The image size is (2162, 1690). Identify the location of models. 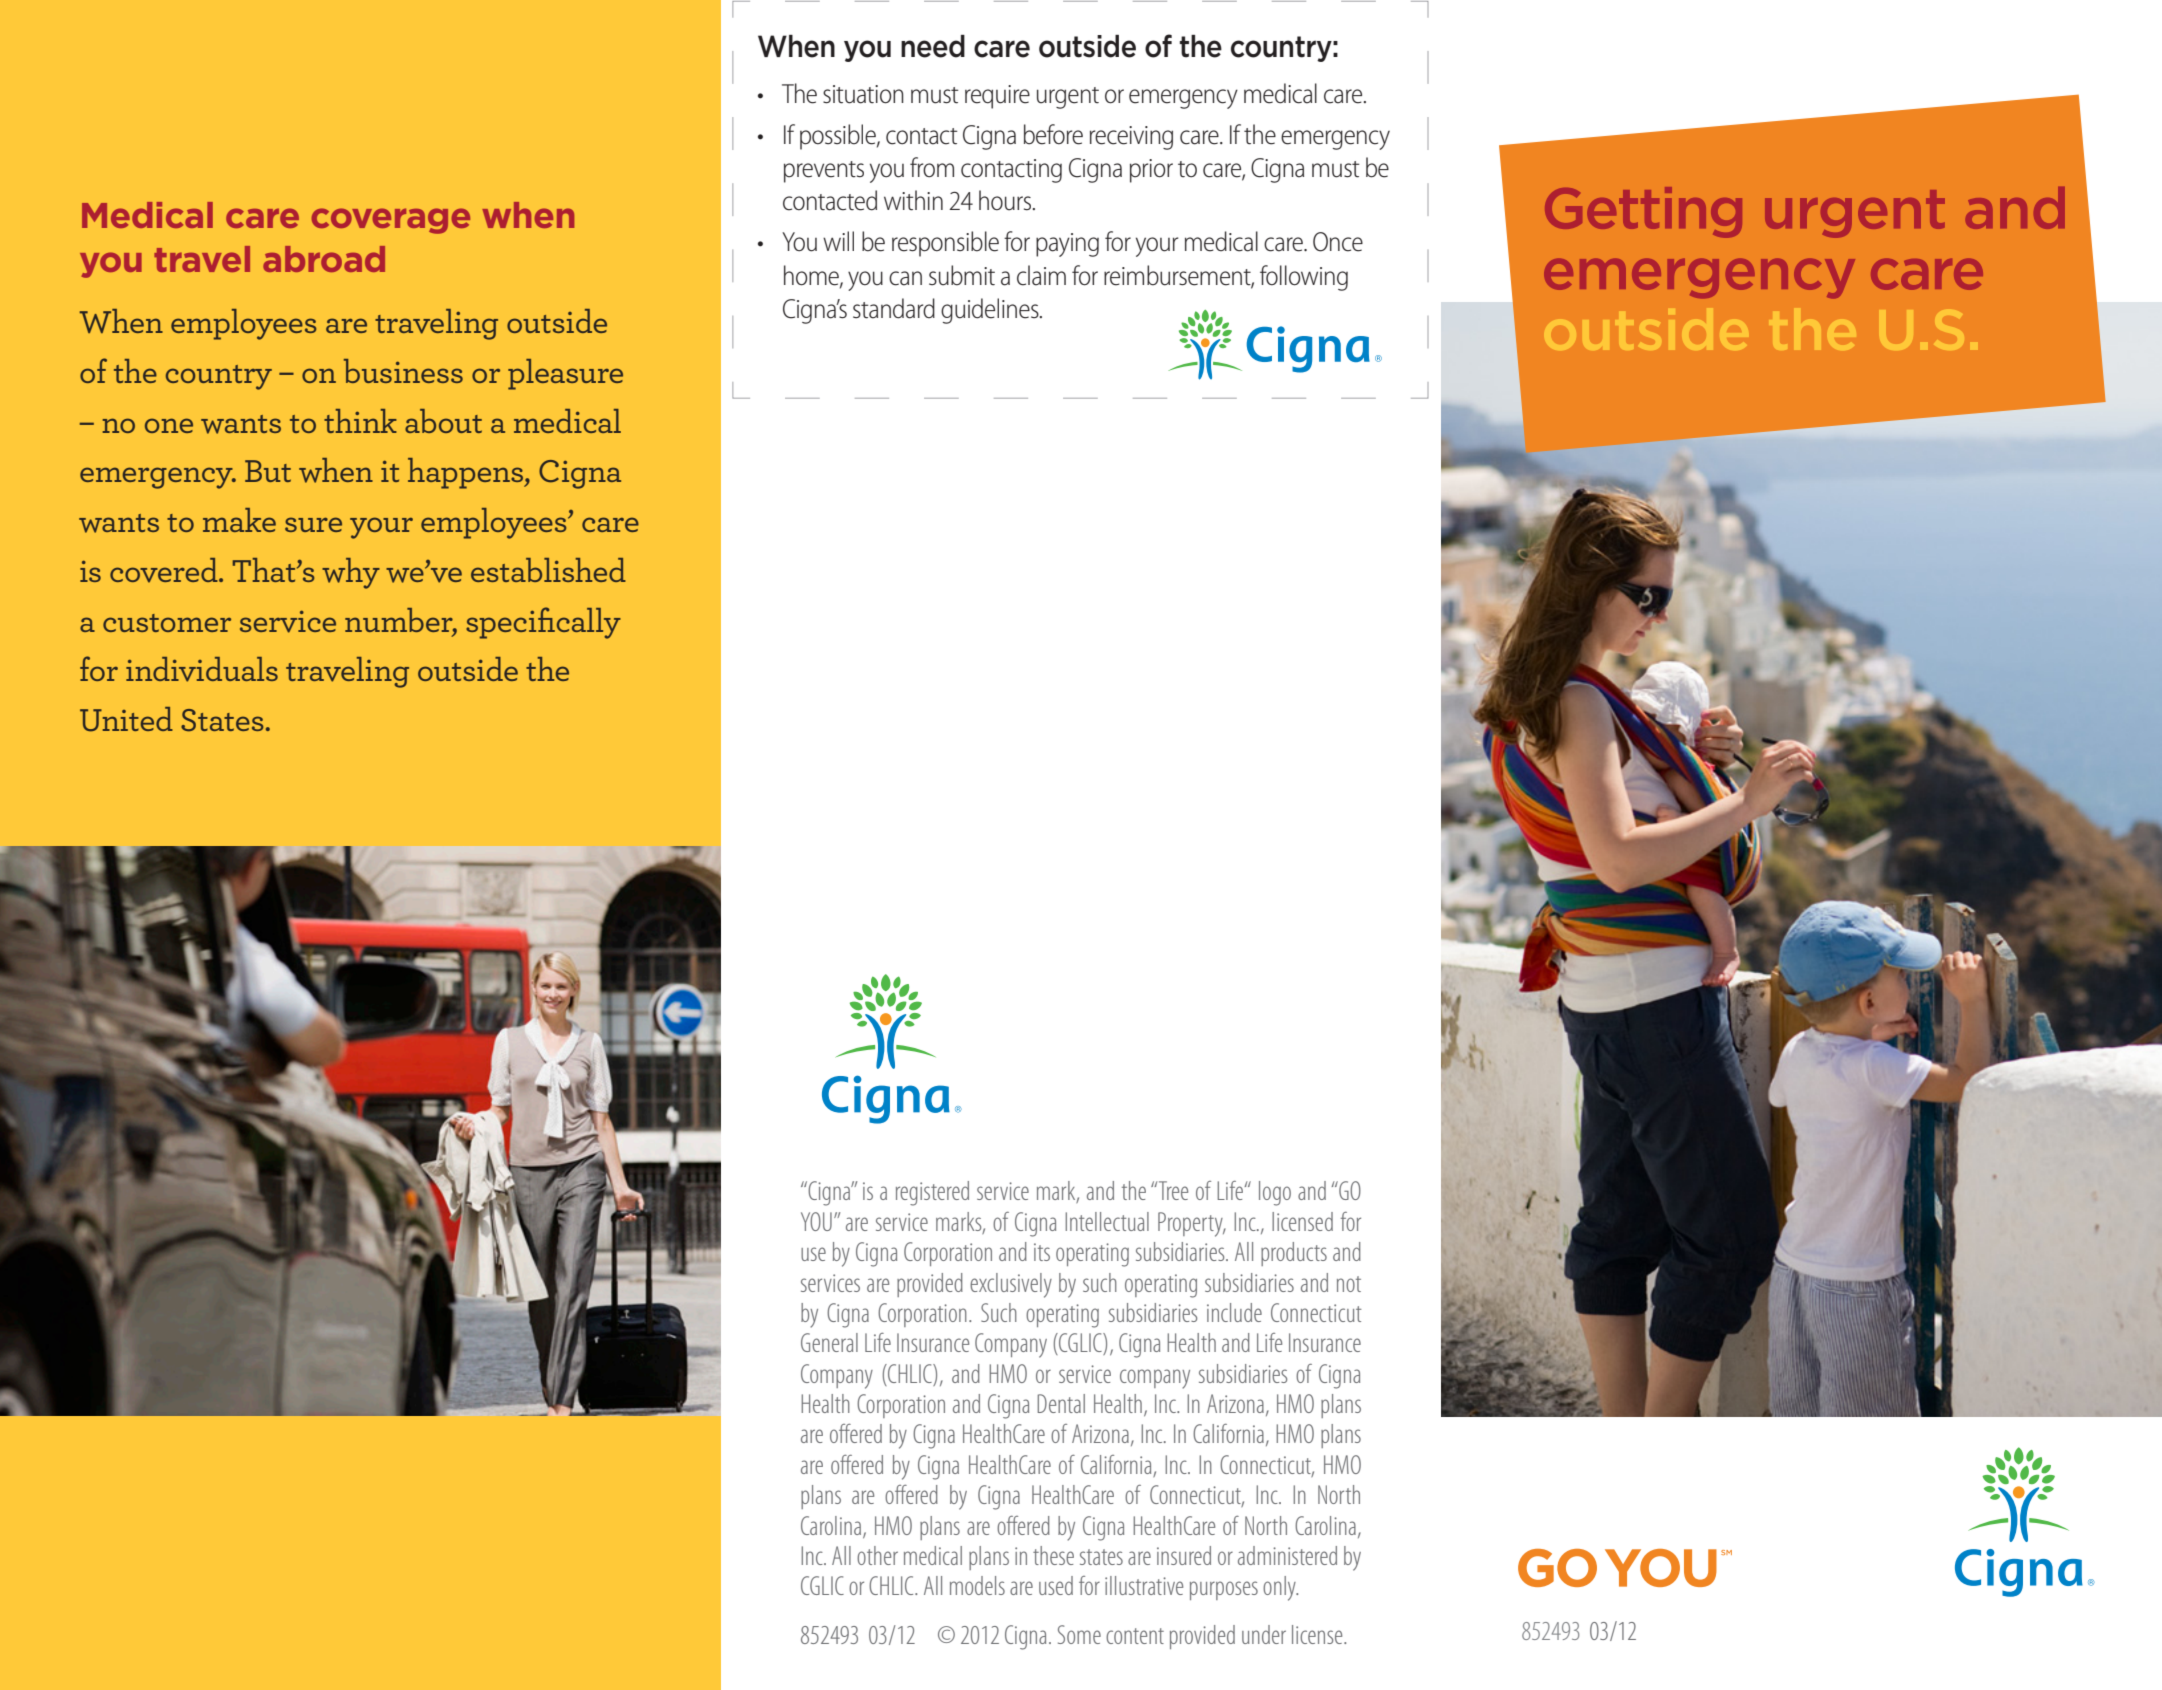
(977, 1585).
